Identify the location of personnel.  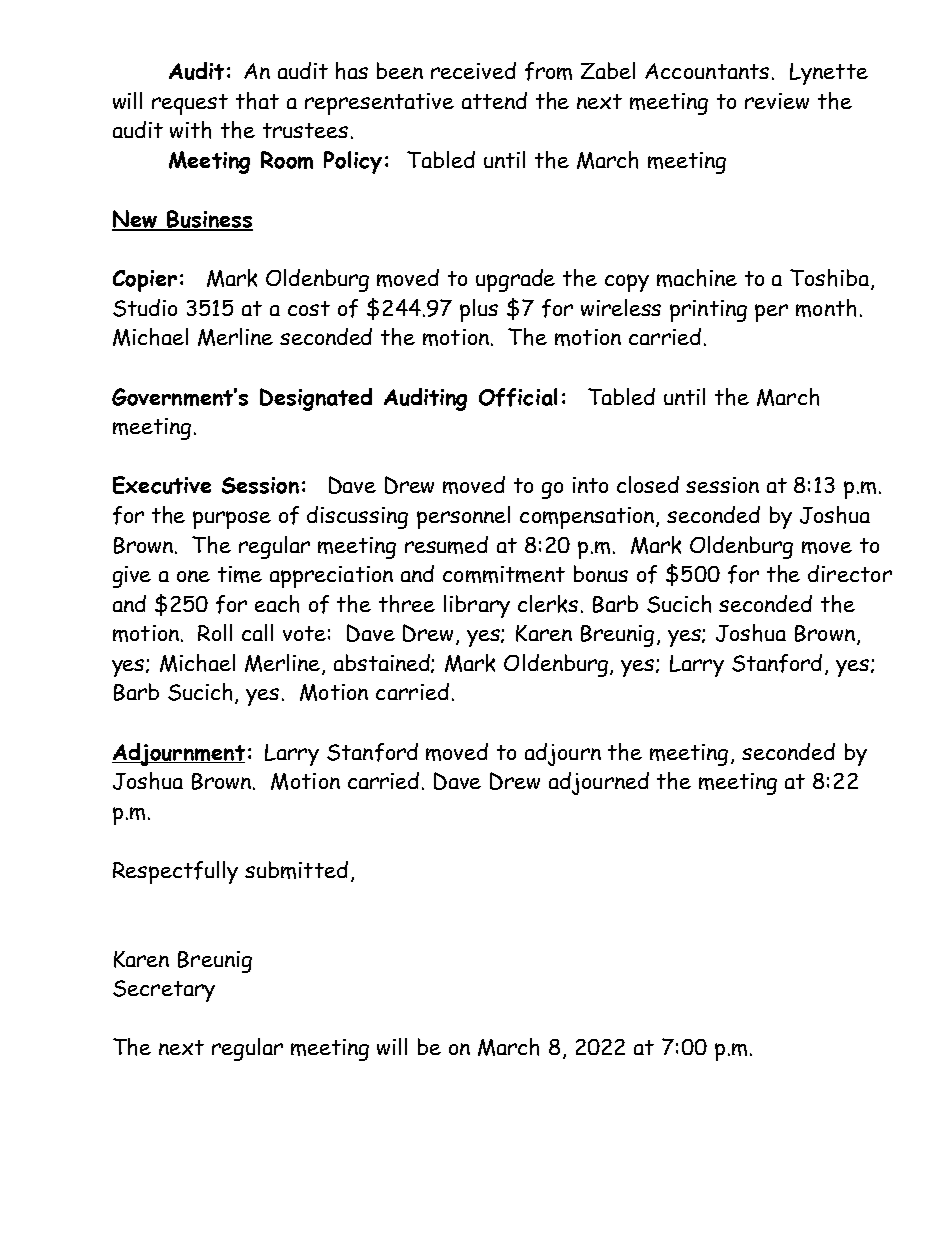
(463, 517).
